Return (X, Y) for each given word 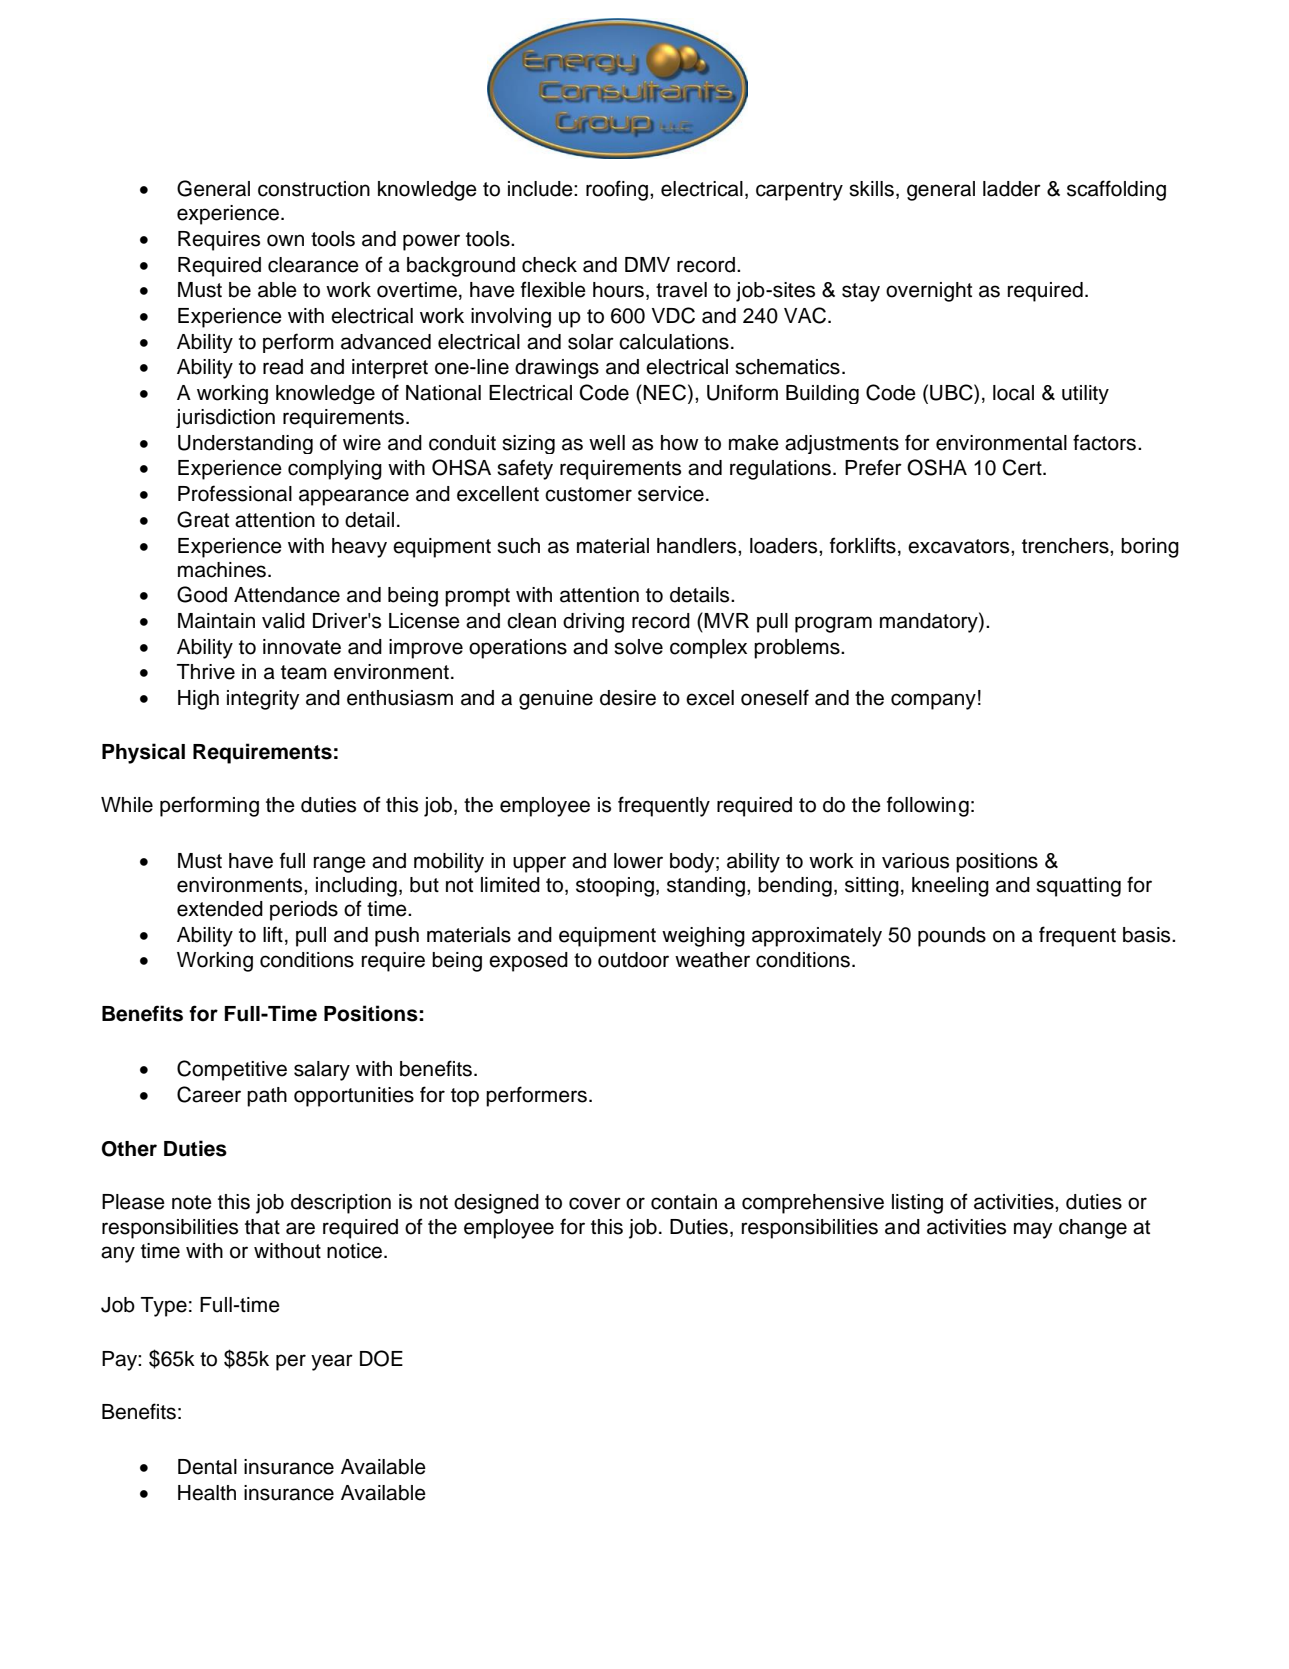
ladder (1012, 189)
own (285, 240)
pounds (952, 937)
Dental (207, 1467)
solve (638, 647)
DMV (647, 264)
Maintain (216, 621)
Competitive (232, 1070)
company (933, 701)
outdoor (633, 960)
